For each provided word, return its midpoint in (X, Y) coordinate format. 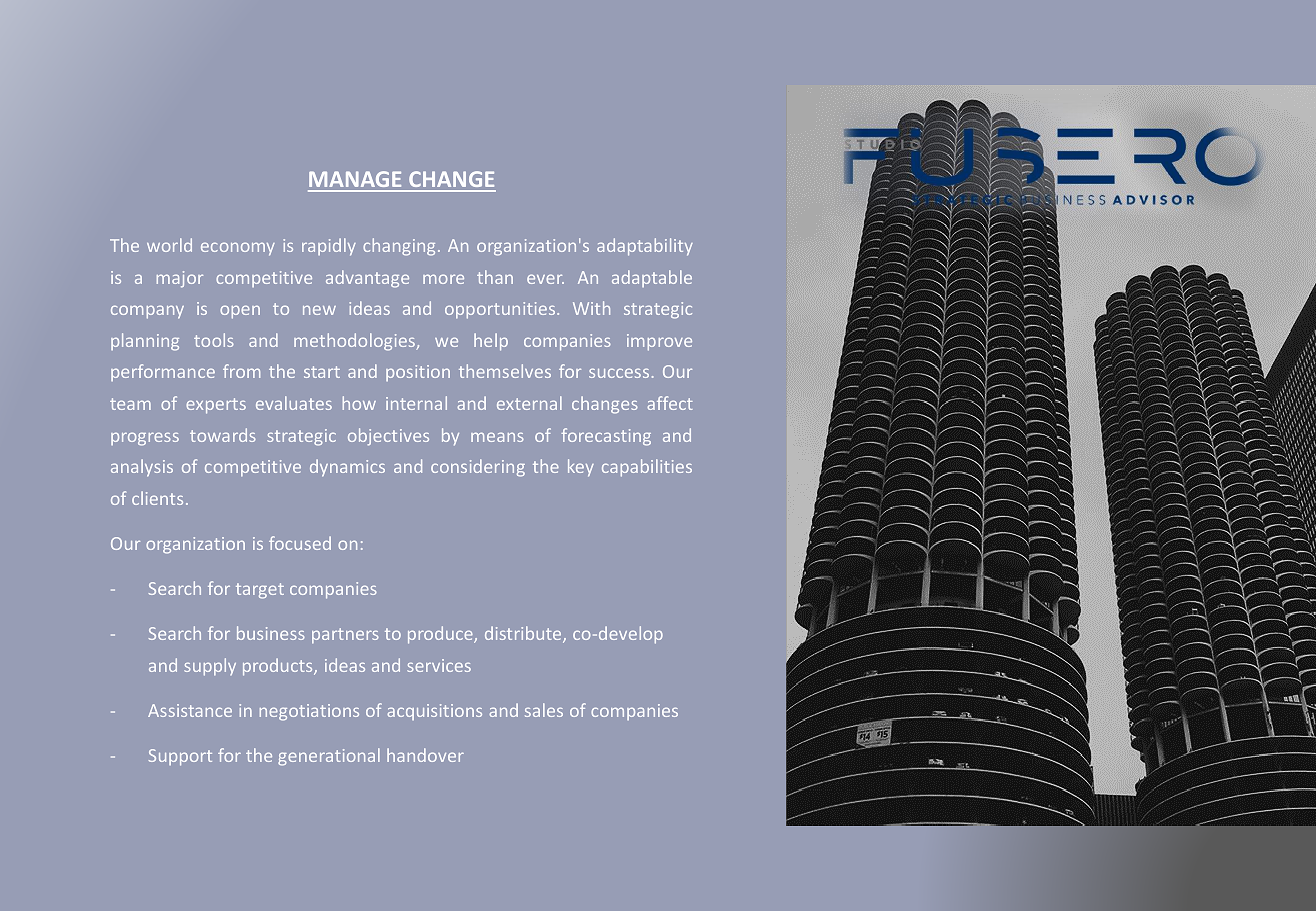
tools (214, 340)
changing (399, 247)
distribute (524, 634)
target (260, 591)
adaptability (645, 247)
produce (441, 635)
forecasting (606, 437)
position (418, 373)
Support (180, 757)
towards (223, 435)
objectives (388, 437)
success (619, 373)
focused (300, 543)
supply (210, 667)
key (581, 468)
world (169, 245)
